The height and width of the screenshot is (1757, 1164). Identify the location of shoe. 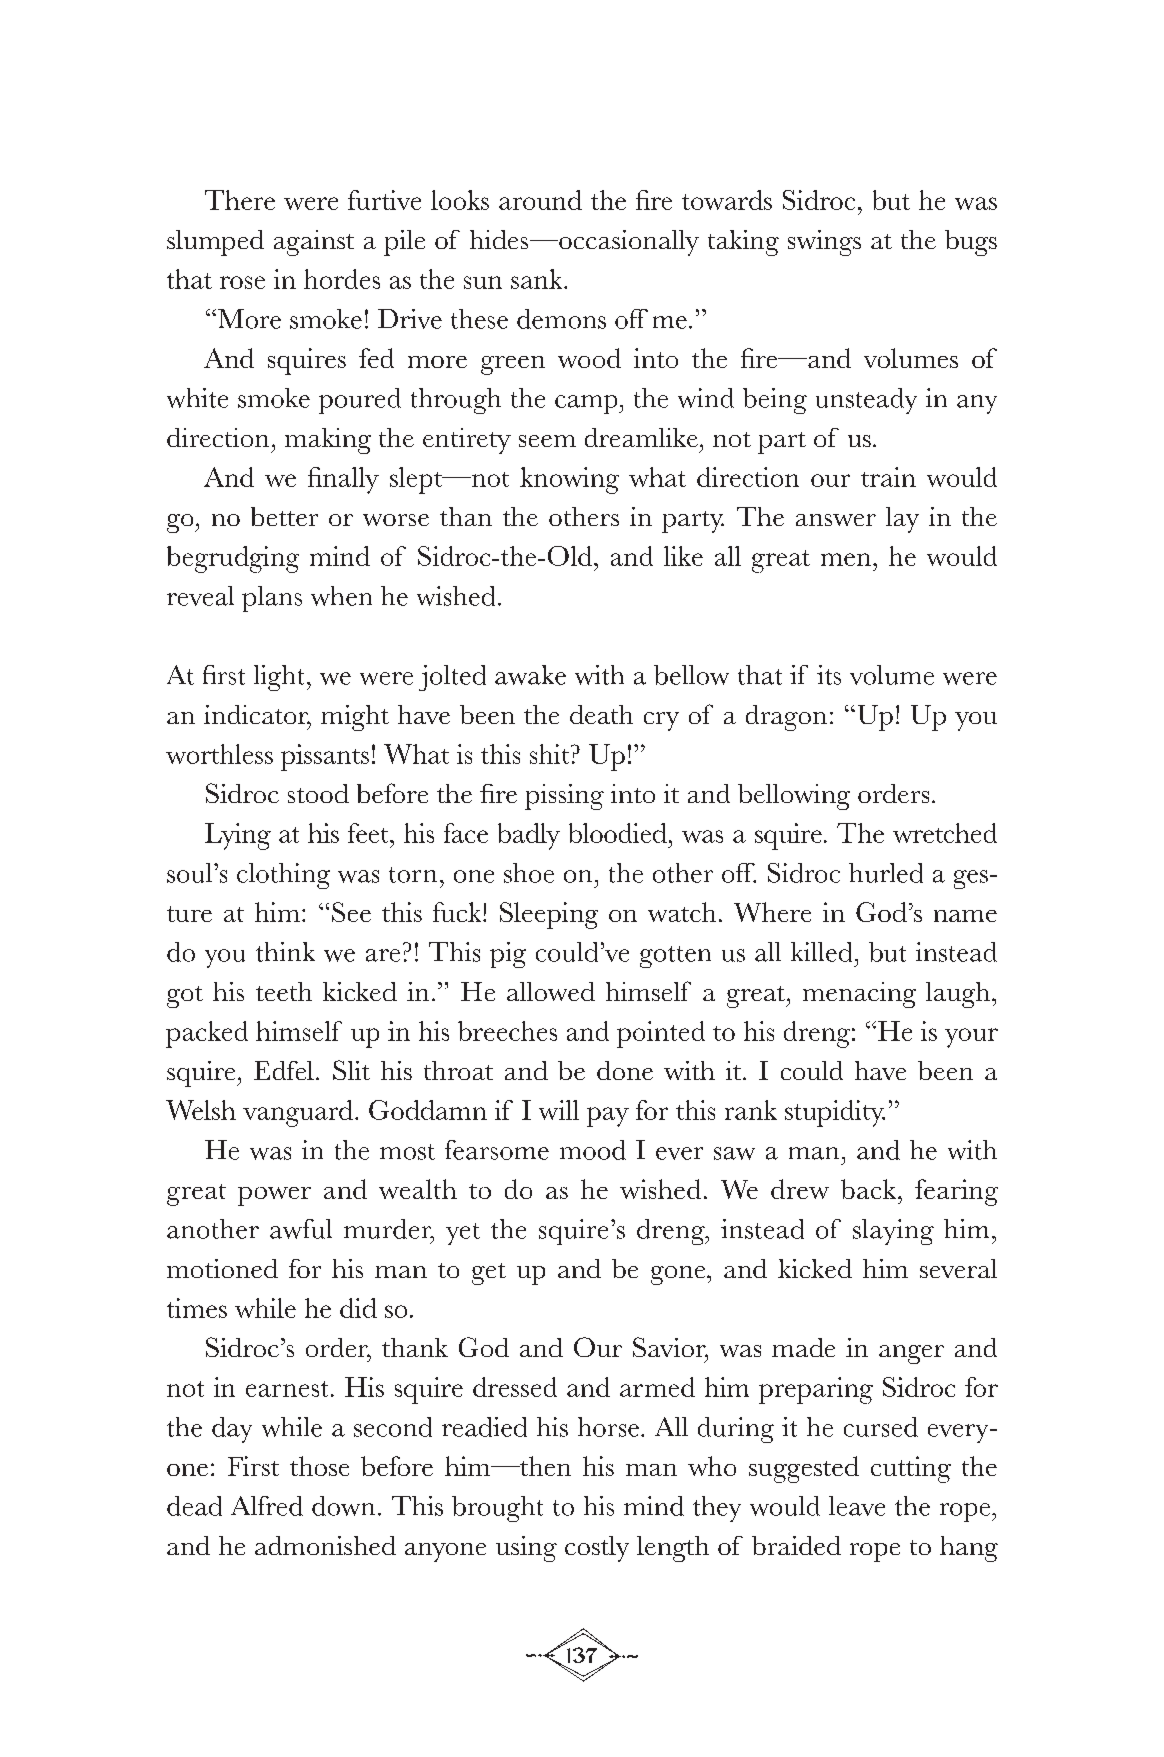
(529, 873).
